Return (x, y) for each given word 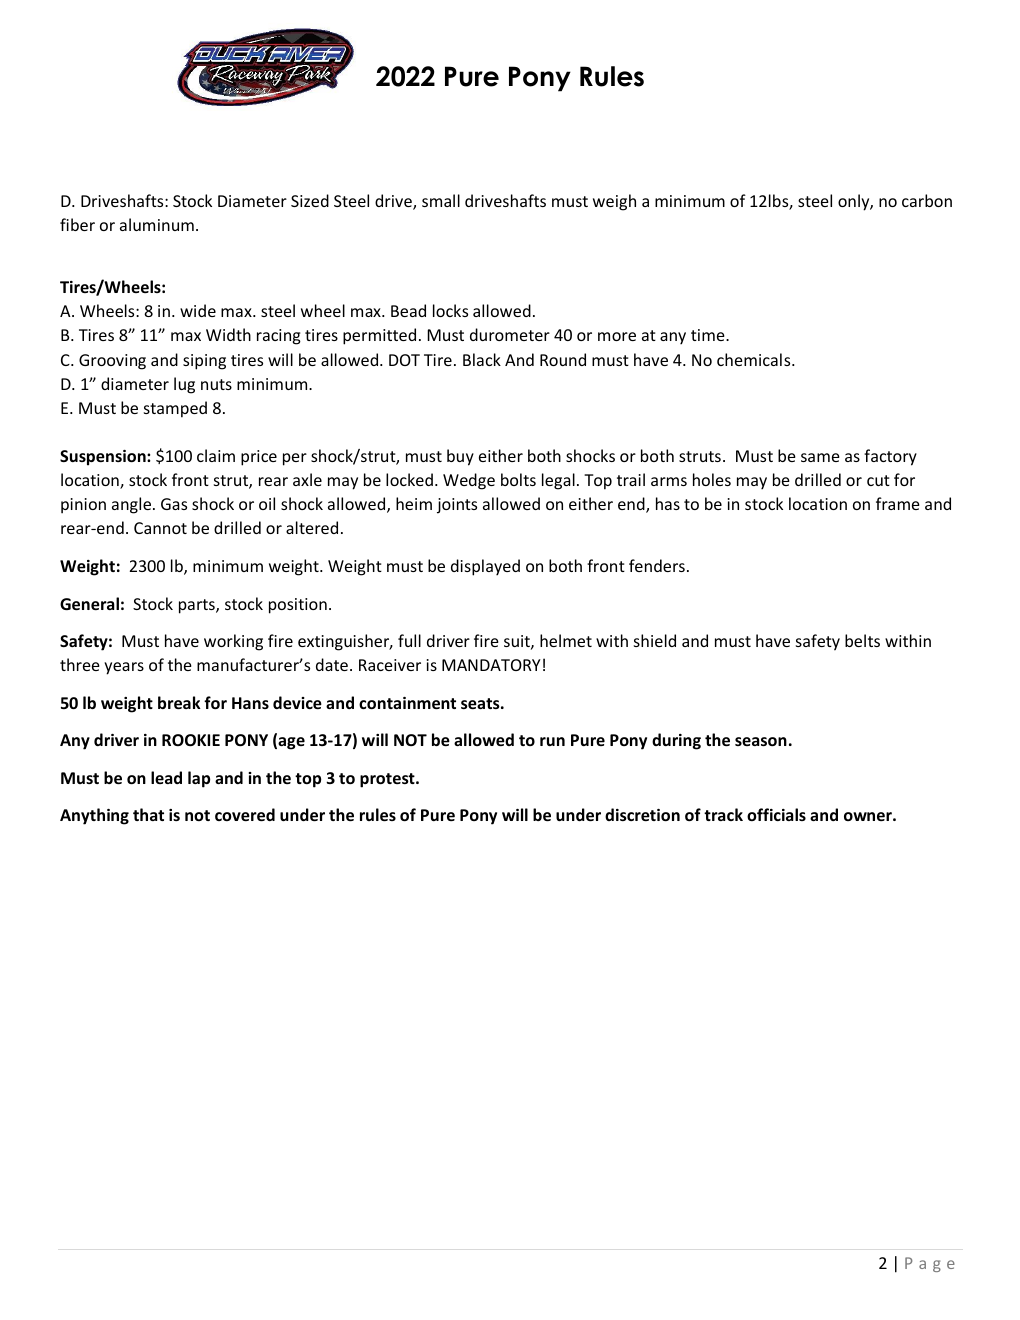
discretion (642, 814)
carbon (927, 200)
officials (776, 814)
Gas (174, 504)
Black (482, 359)
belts (862, 640)
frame (898, 503)
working (233, 642)
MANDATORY (491, 665)
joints (457, 506)
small (441, 200)
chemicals (755, 359)
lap (199, 779)
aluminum (157, 224)
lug (184, 385)
